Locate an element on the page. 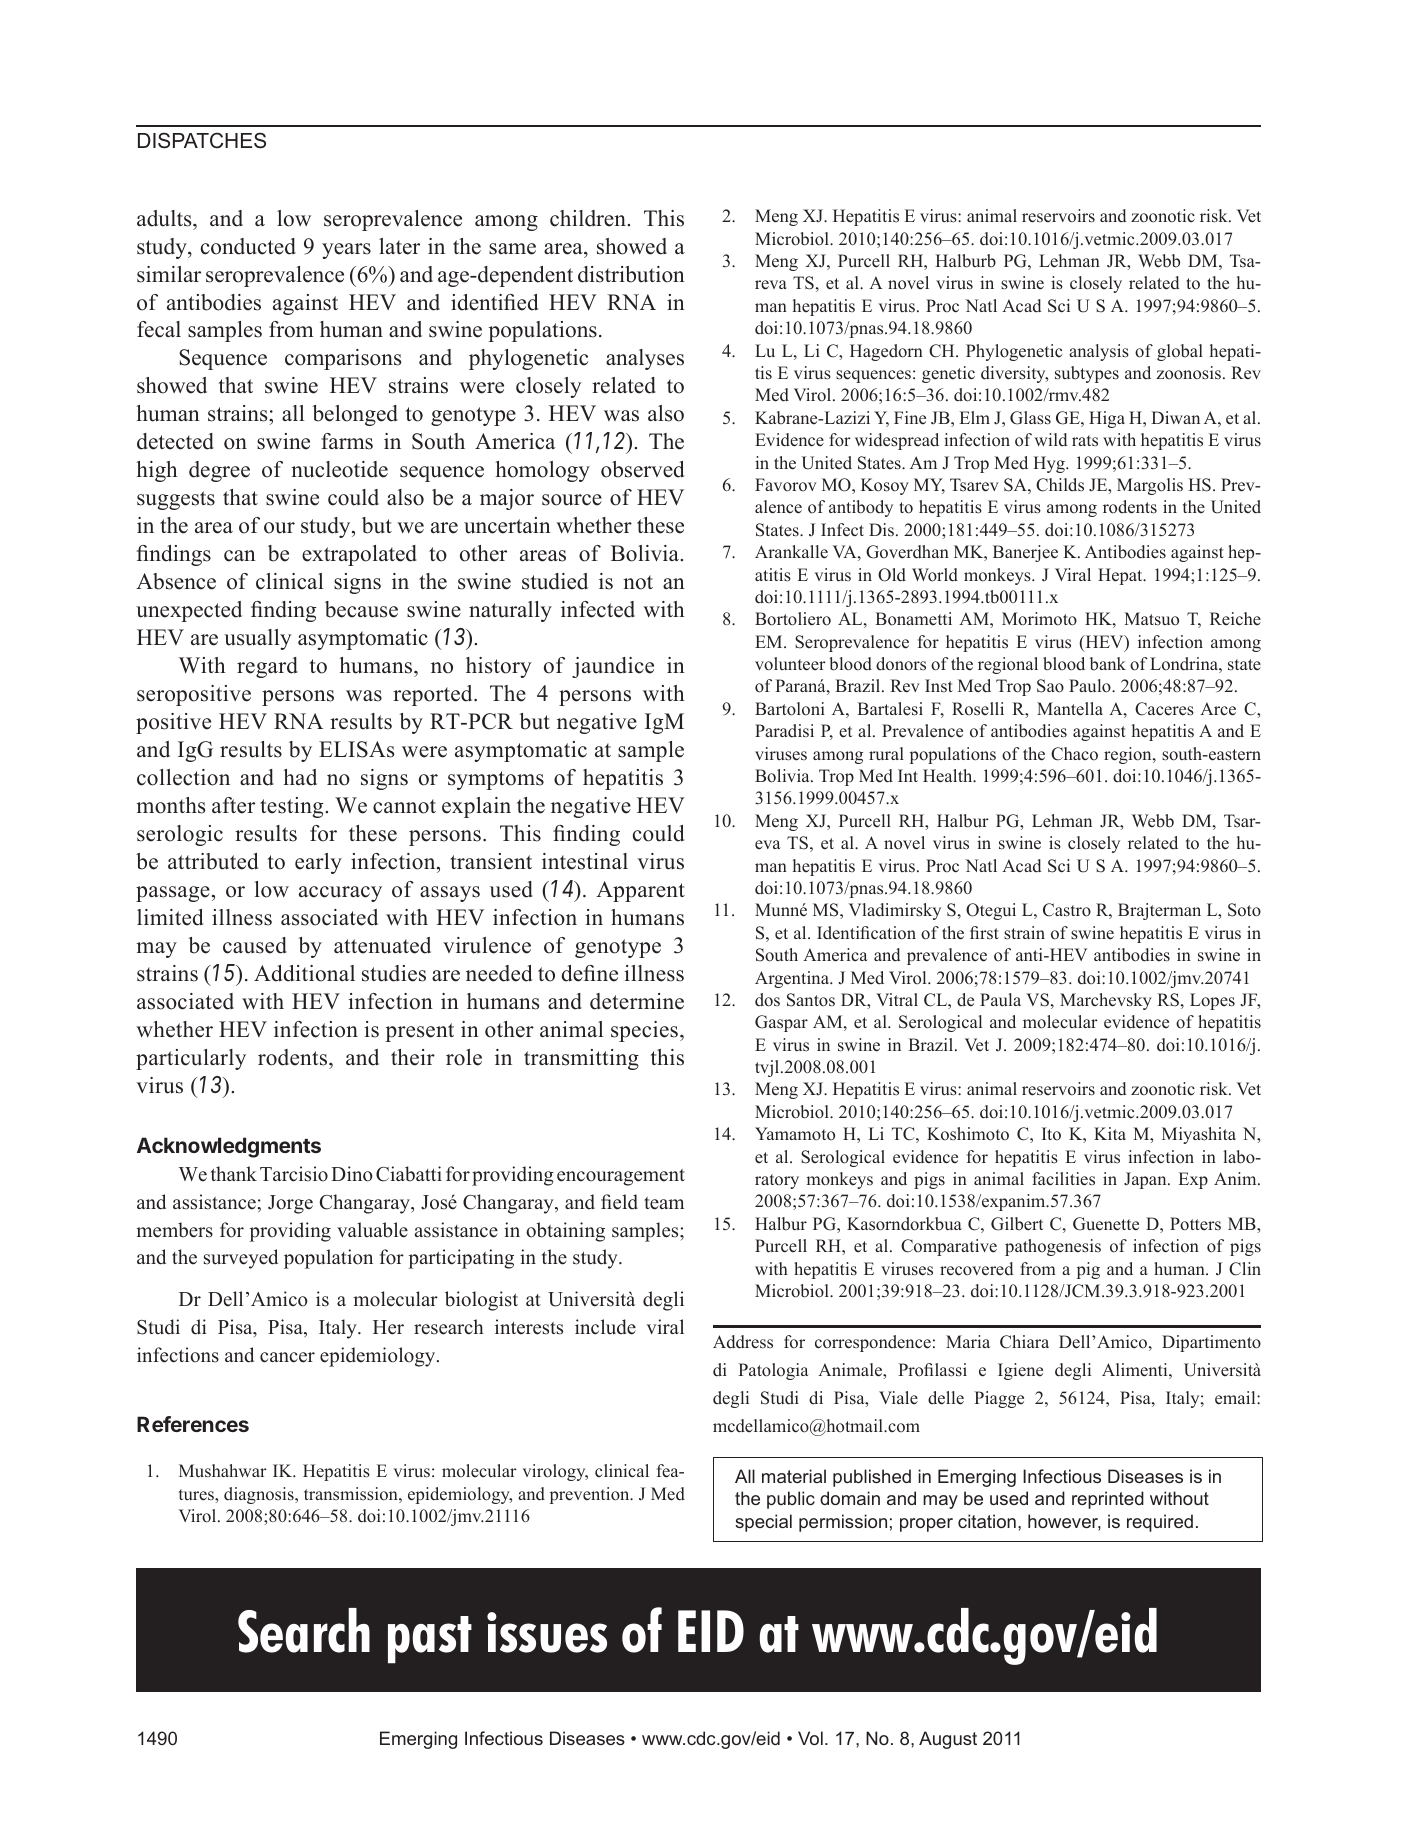  August is located at coordinates (948, 1740).
